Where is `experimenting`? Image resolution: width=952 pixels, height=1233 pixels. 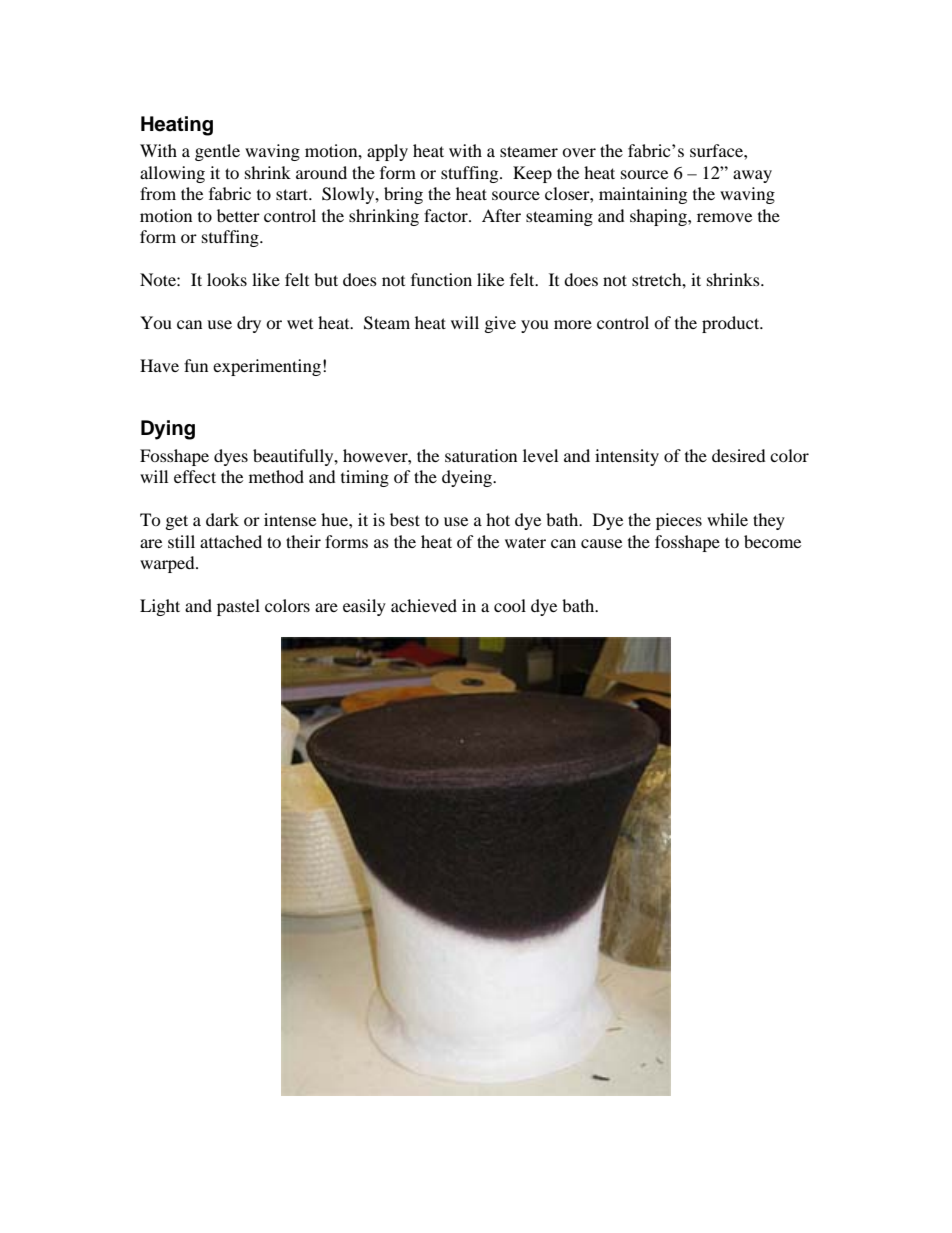
experimenting is located at coordinates (267, 367).
